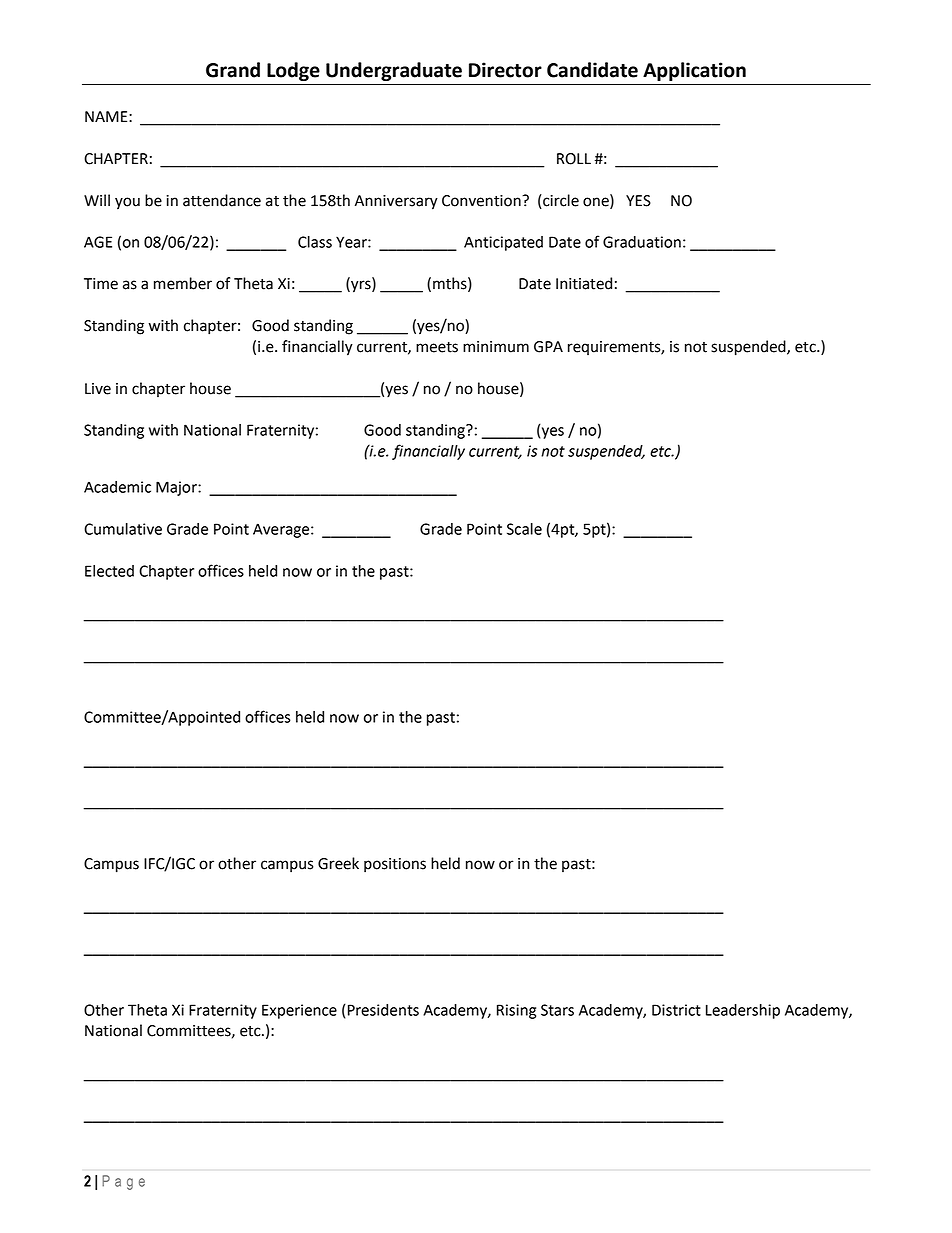  Describe the element at coordinates (299, 1011) in the screenshot. I see `Experience` at that location.
